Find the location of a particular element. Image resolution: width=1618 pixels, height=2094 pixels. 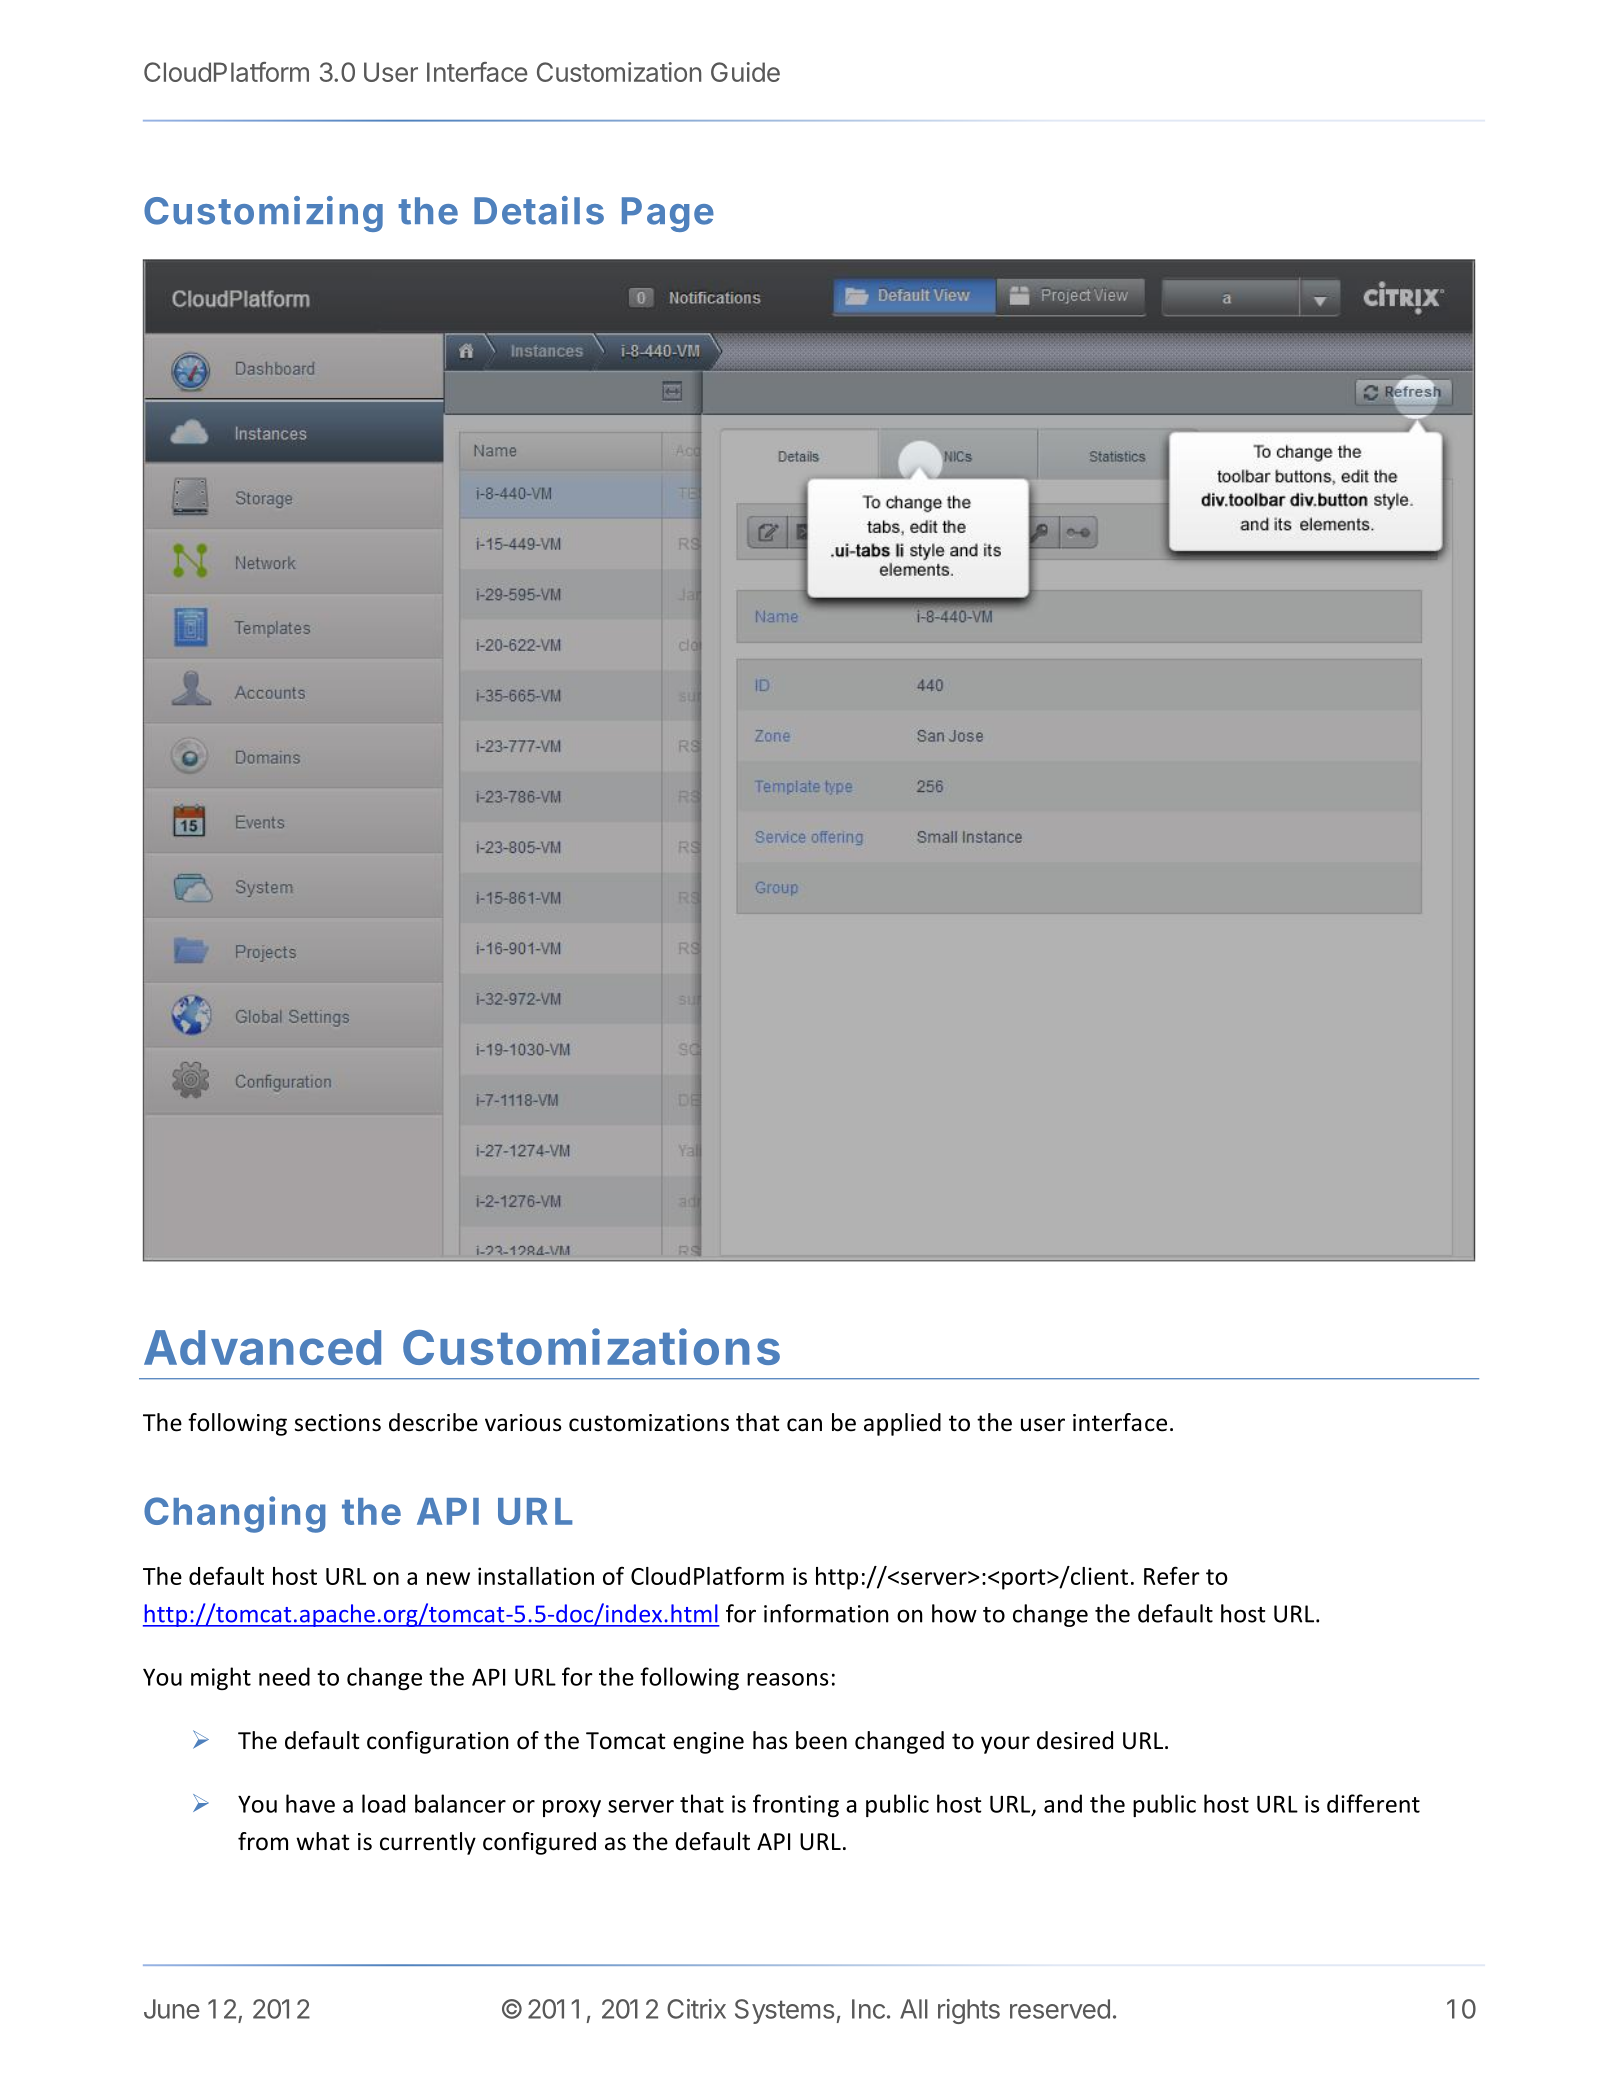

Details is located at coordinates (539, 210).
